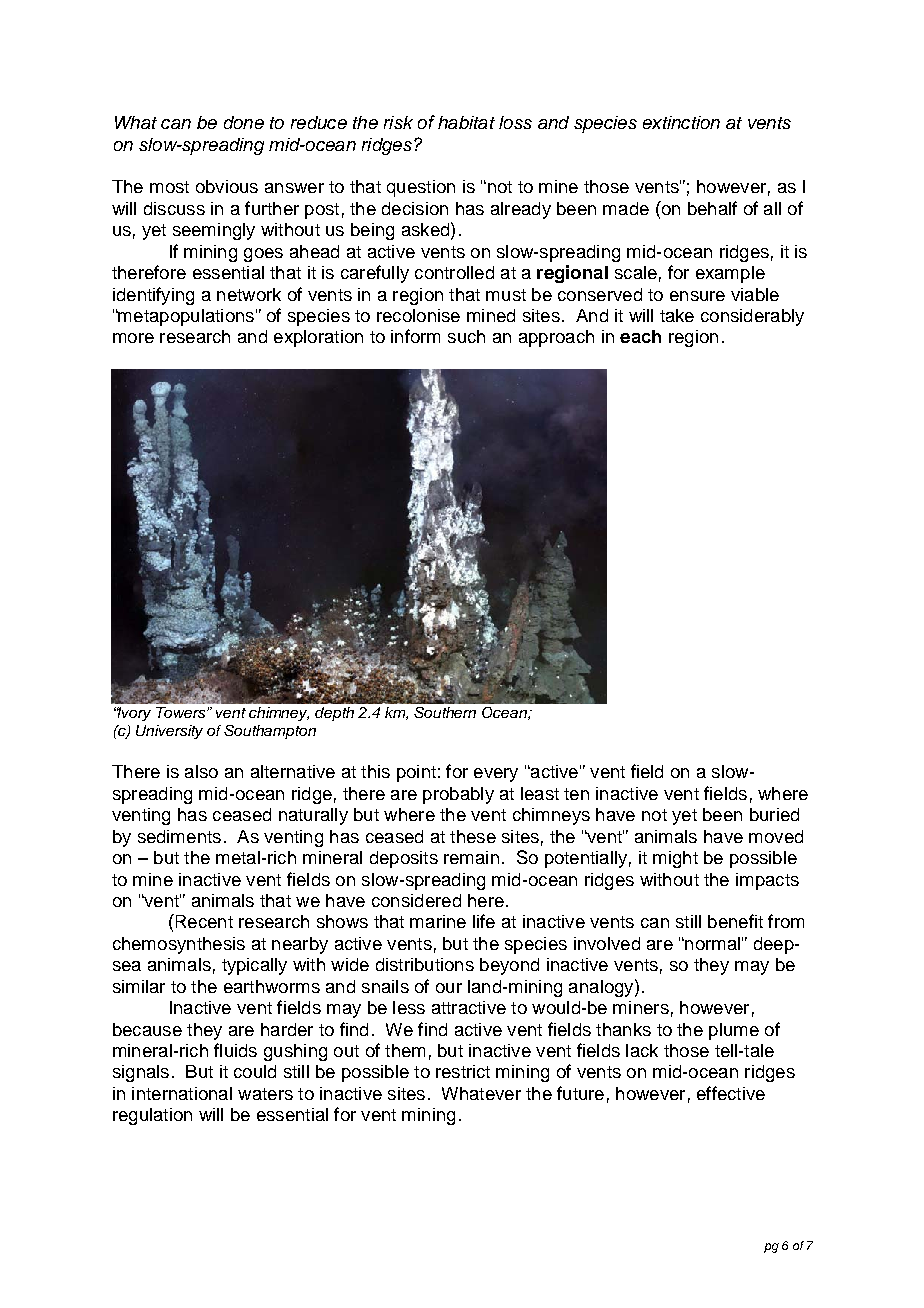  Describe the element at coordinates (334, 714) in the page. I see `depth` at that location.
